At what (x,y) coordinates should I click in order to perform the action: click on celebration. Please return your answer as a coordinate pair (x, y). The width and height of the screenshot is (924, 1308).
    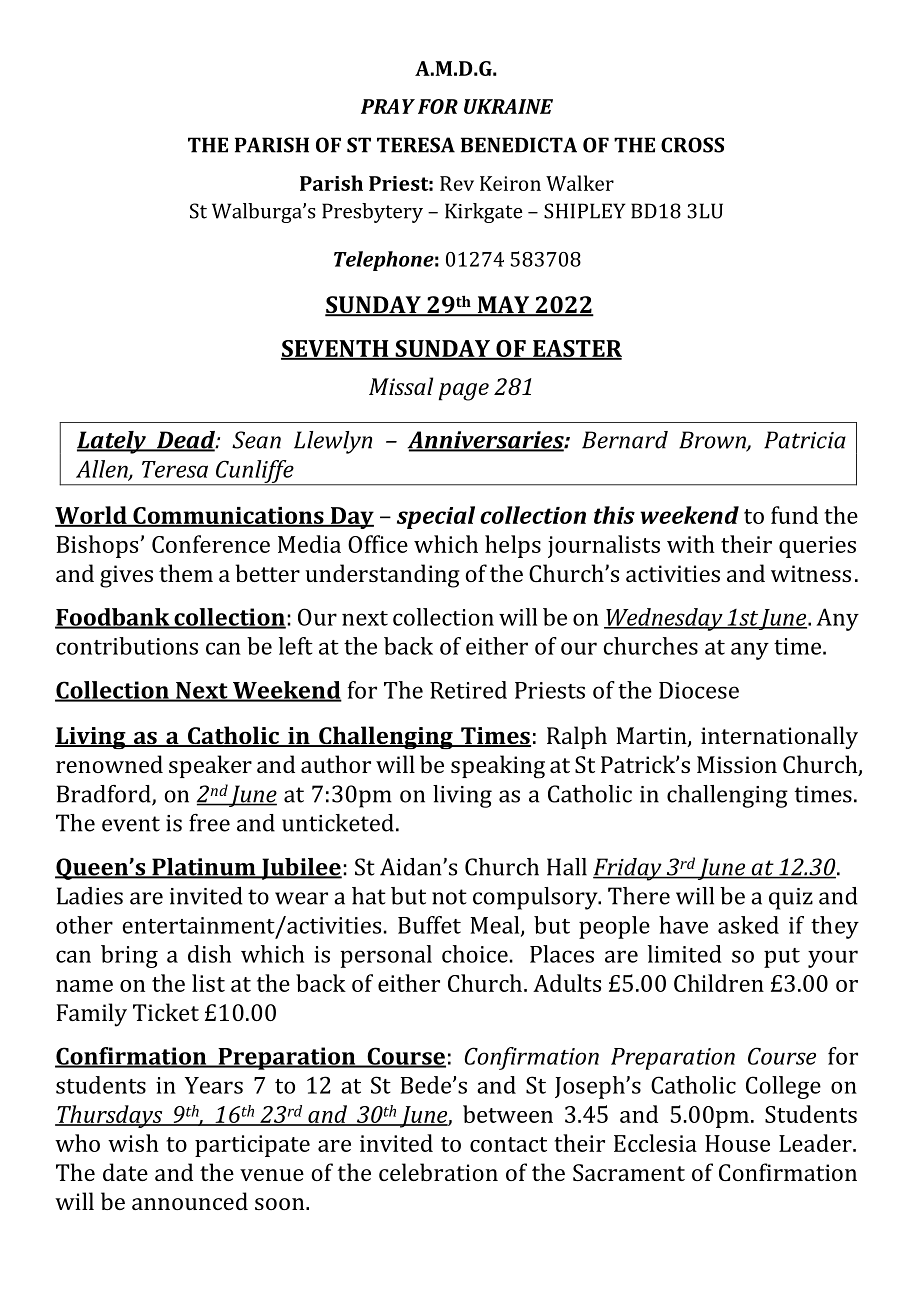
    Looking at the image, I should click on (438, 1172).
